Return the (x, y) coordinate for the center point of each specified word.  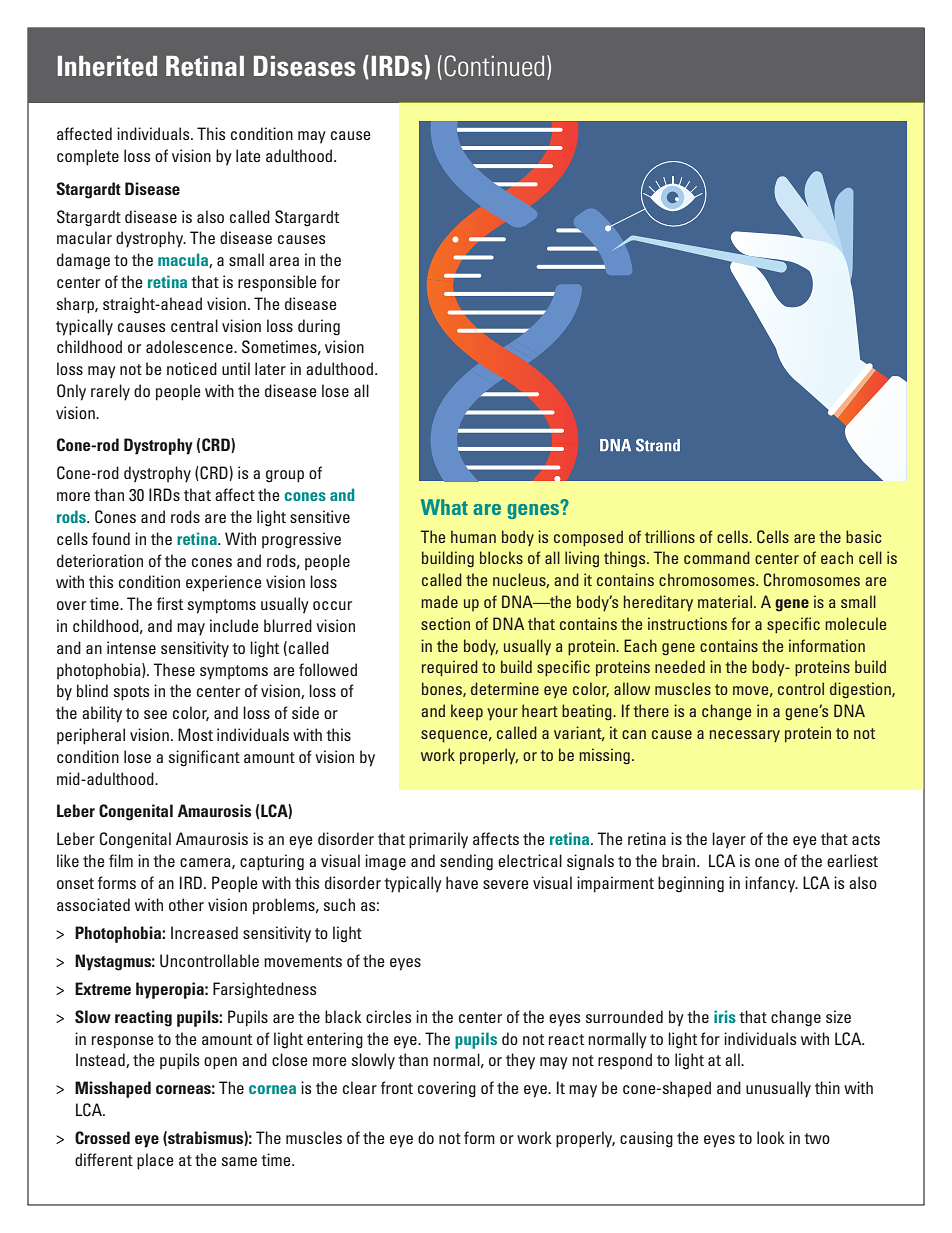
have (462, 882)
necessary (745, 736)
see (155, 714)
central (194, 325)
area (284, 261)
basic (864, 536)
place (155, 1161)
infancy (771, 884)
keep (467, 712)
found (111, 538)
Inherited (107, 66)
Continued (494, 66)
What (444, 507)
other (186, 904)
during (319, 327)
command (717, 557)
